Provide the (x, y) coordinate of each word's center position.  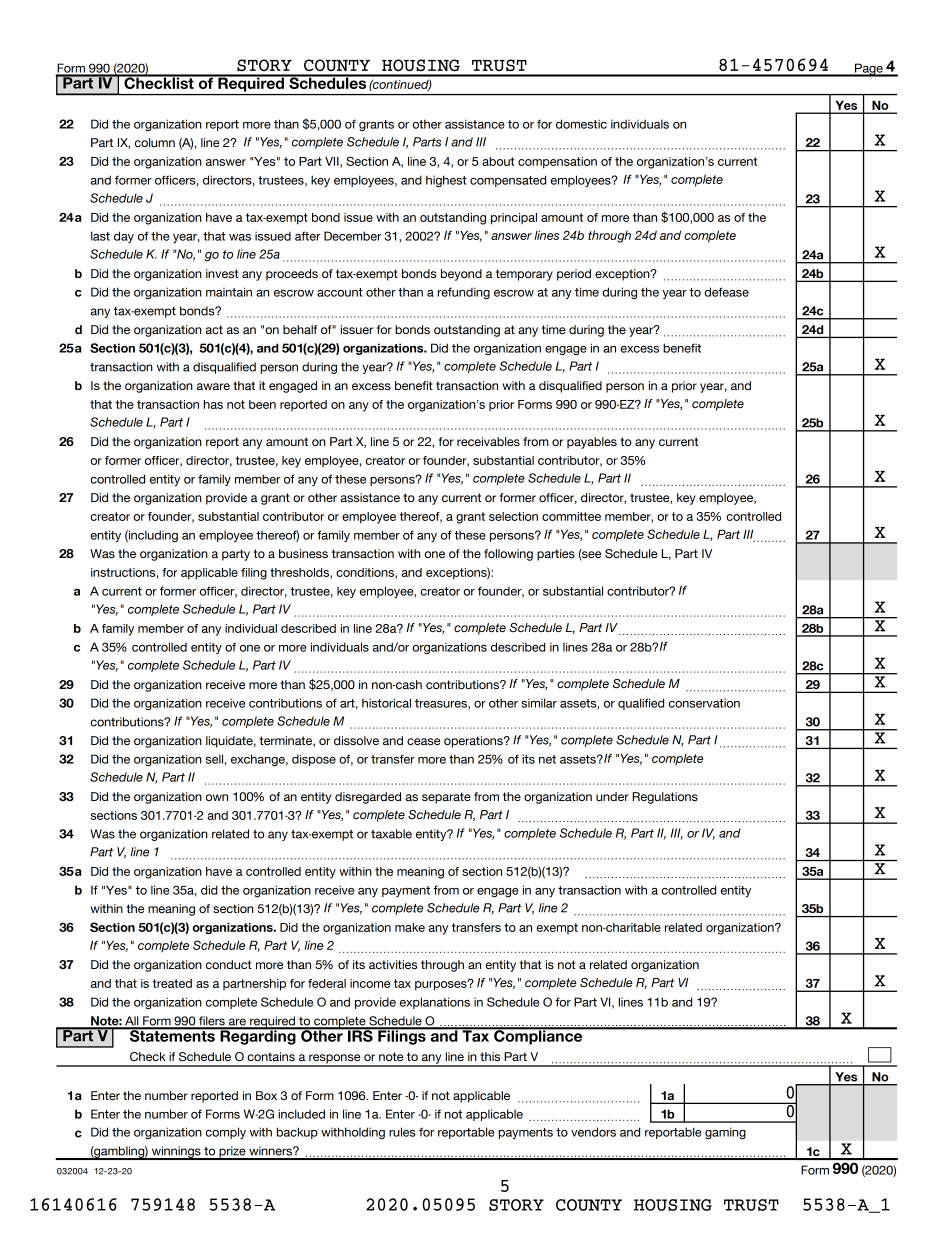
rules (402, 1132)
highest (446, 181)
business (303, 553)
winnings (176, 1153)
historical (386, 703)
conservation (704, 703)
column (155, 142)
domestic (581, 124)
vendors (593, 1132)
